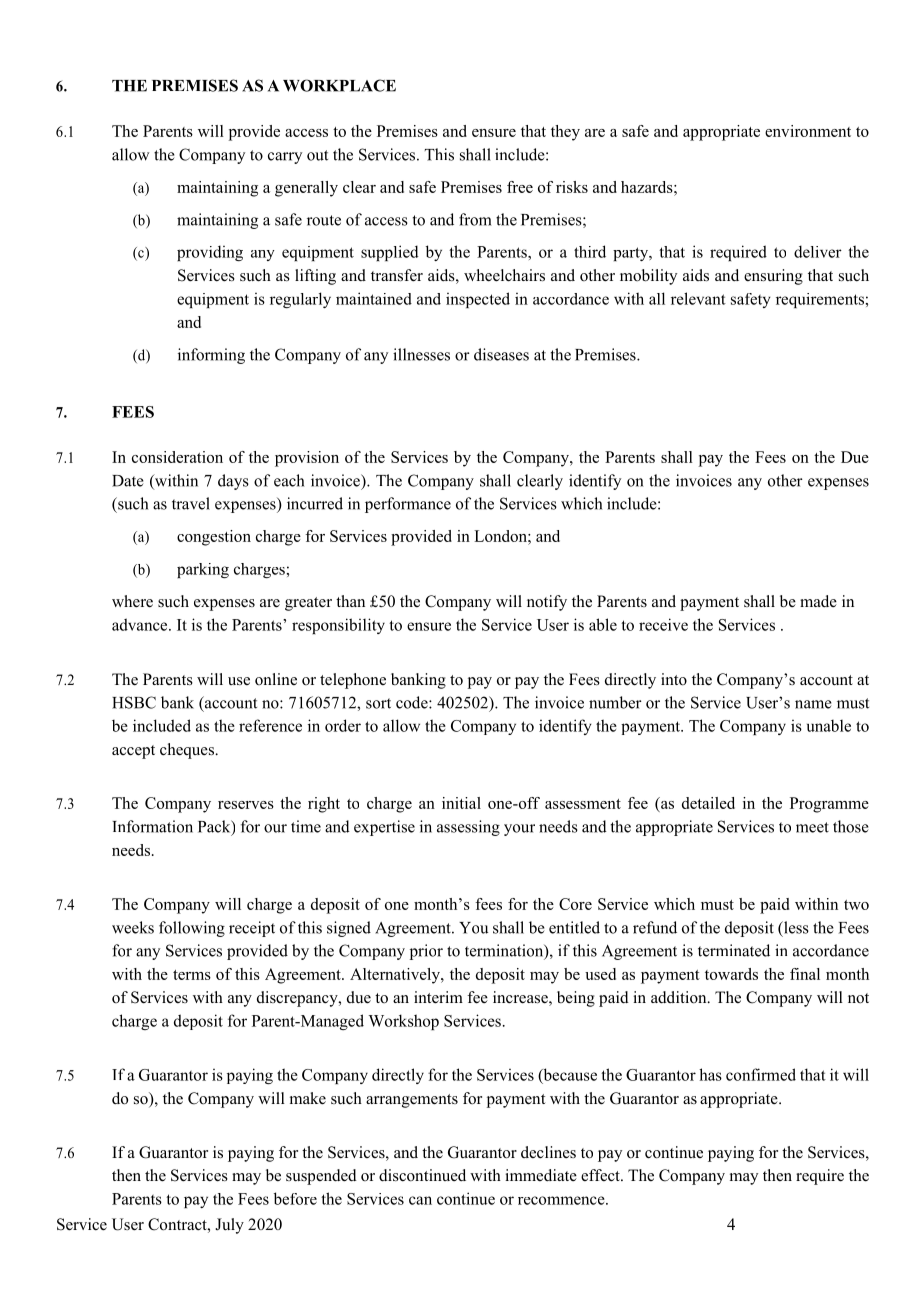  I want to click on carry, so click(285, 158).
